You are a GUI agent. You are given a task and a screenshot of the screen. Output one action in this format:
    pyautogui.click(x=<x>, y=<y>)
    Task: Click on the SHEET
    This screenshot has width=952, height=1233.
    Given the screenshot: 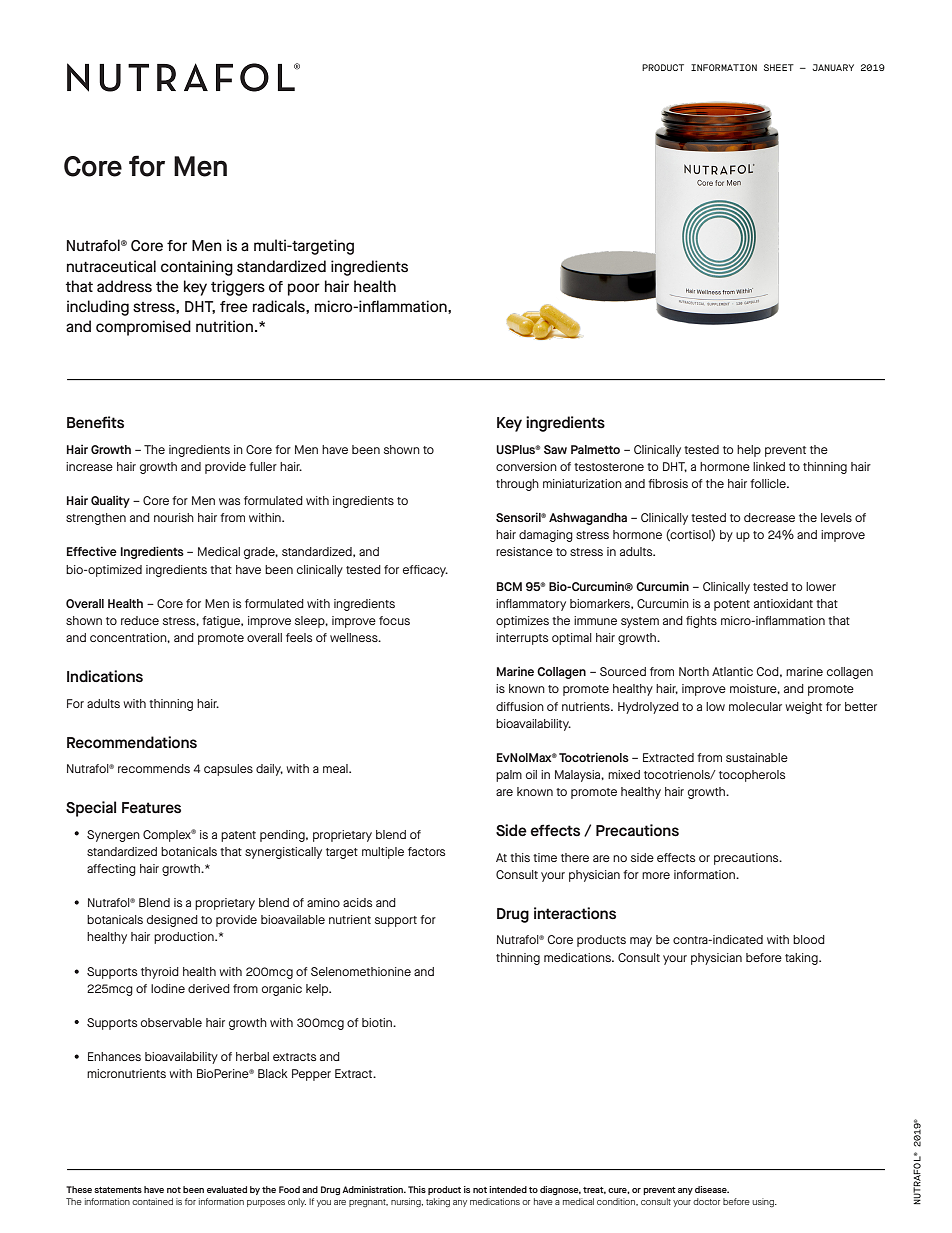 What is the action you would take?
    pyautogui.click(x=779, y=67)
